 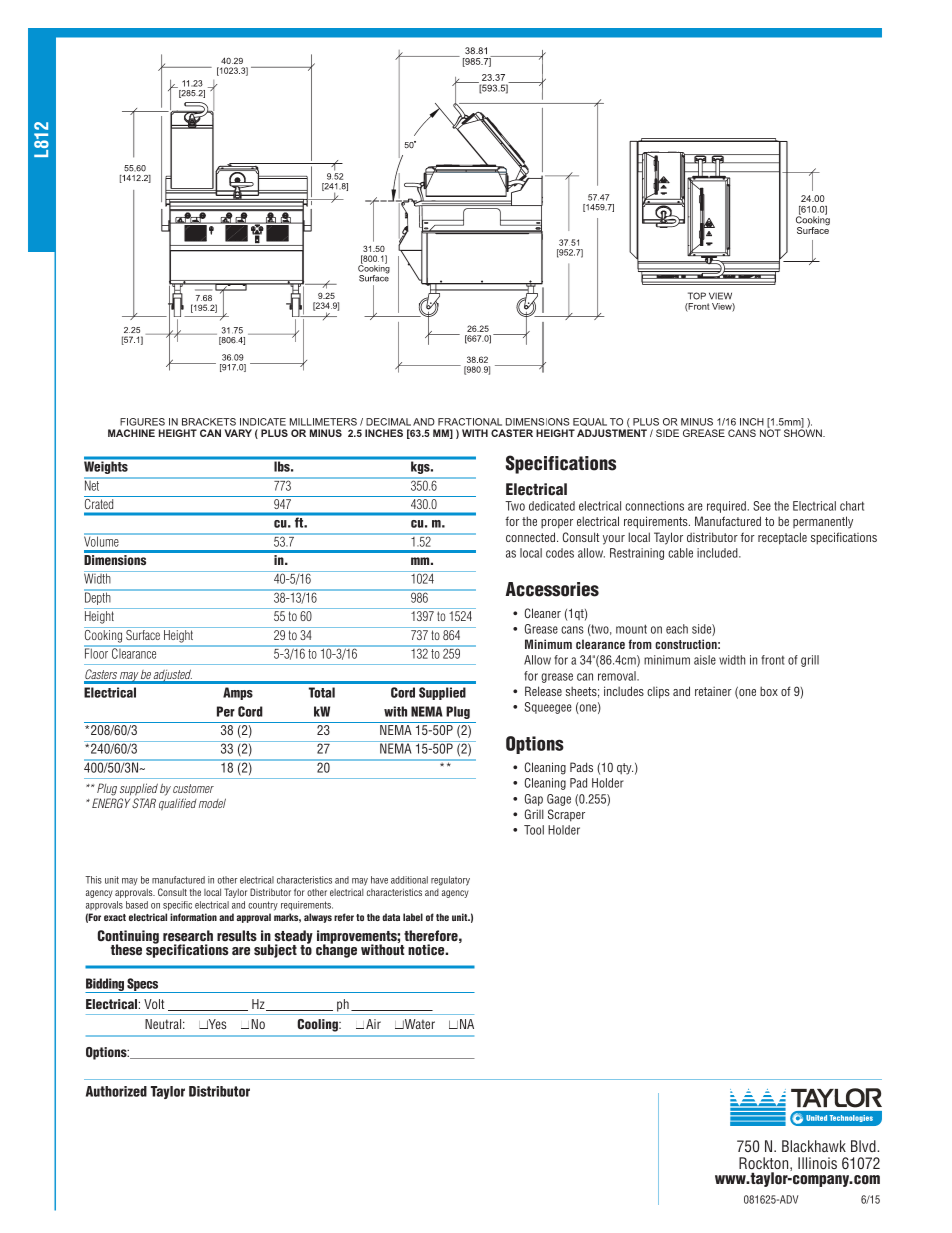 I want to click on dedicated, so click(x=552, y=506).
